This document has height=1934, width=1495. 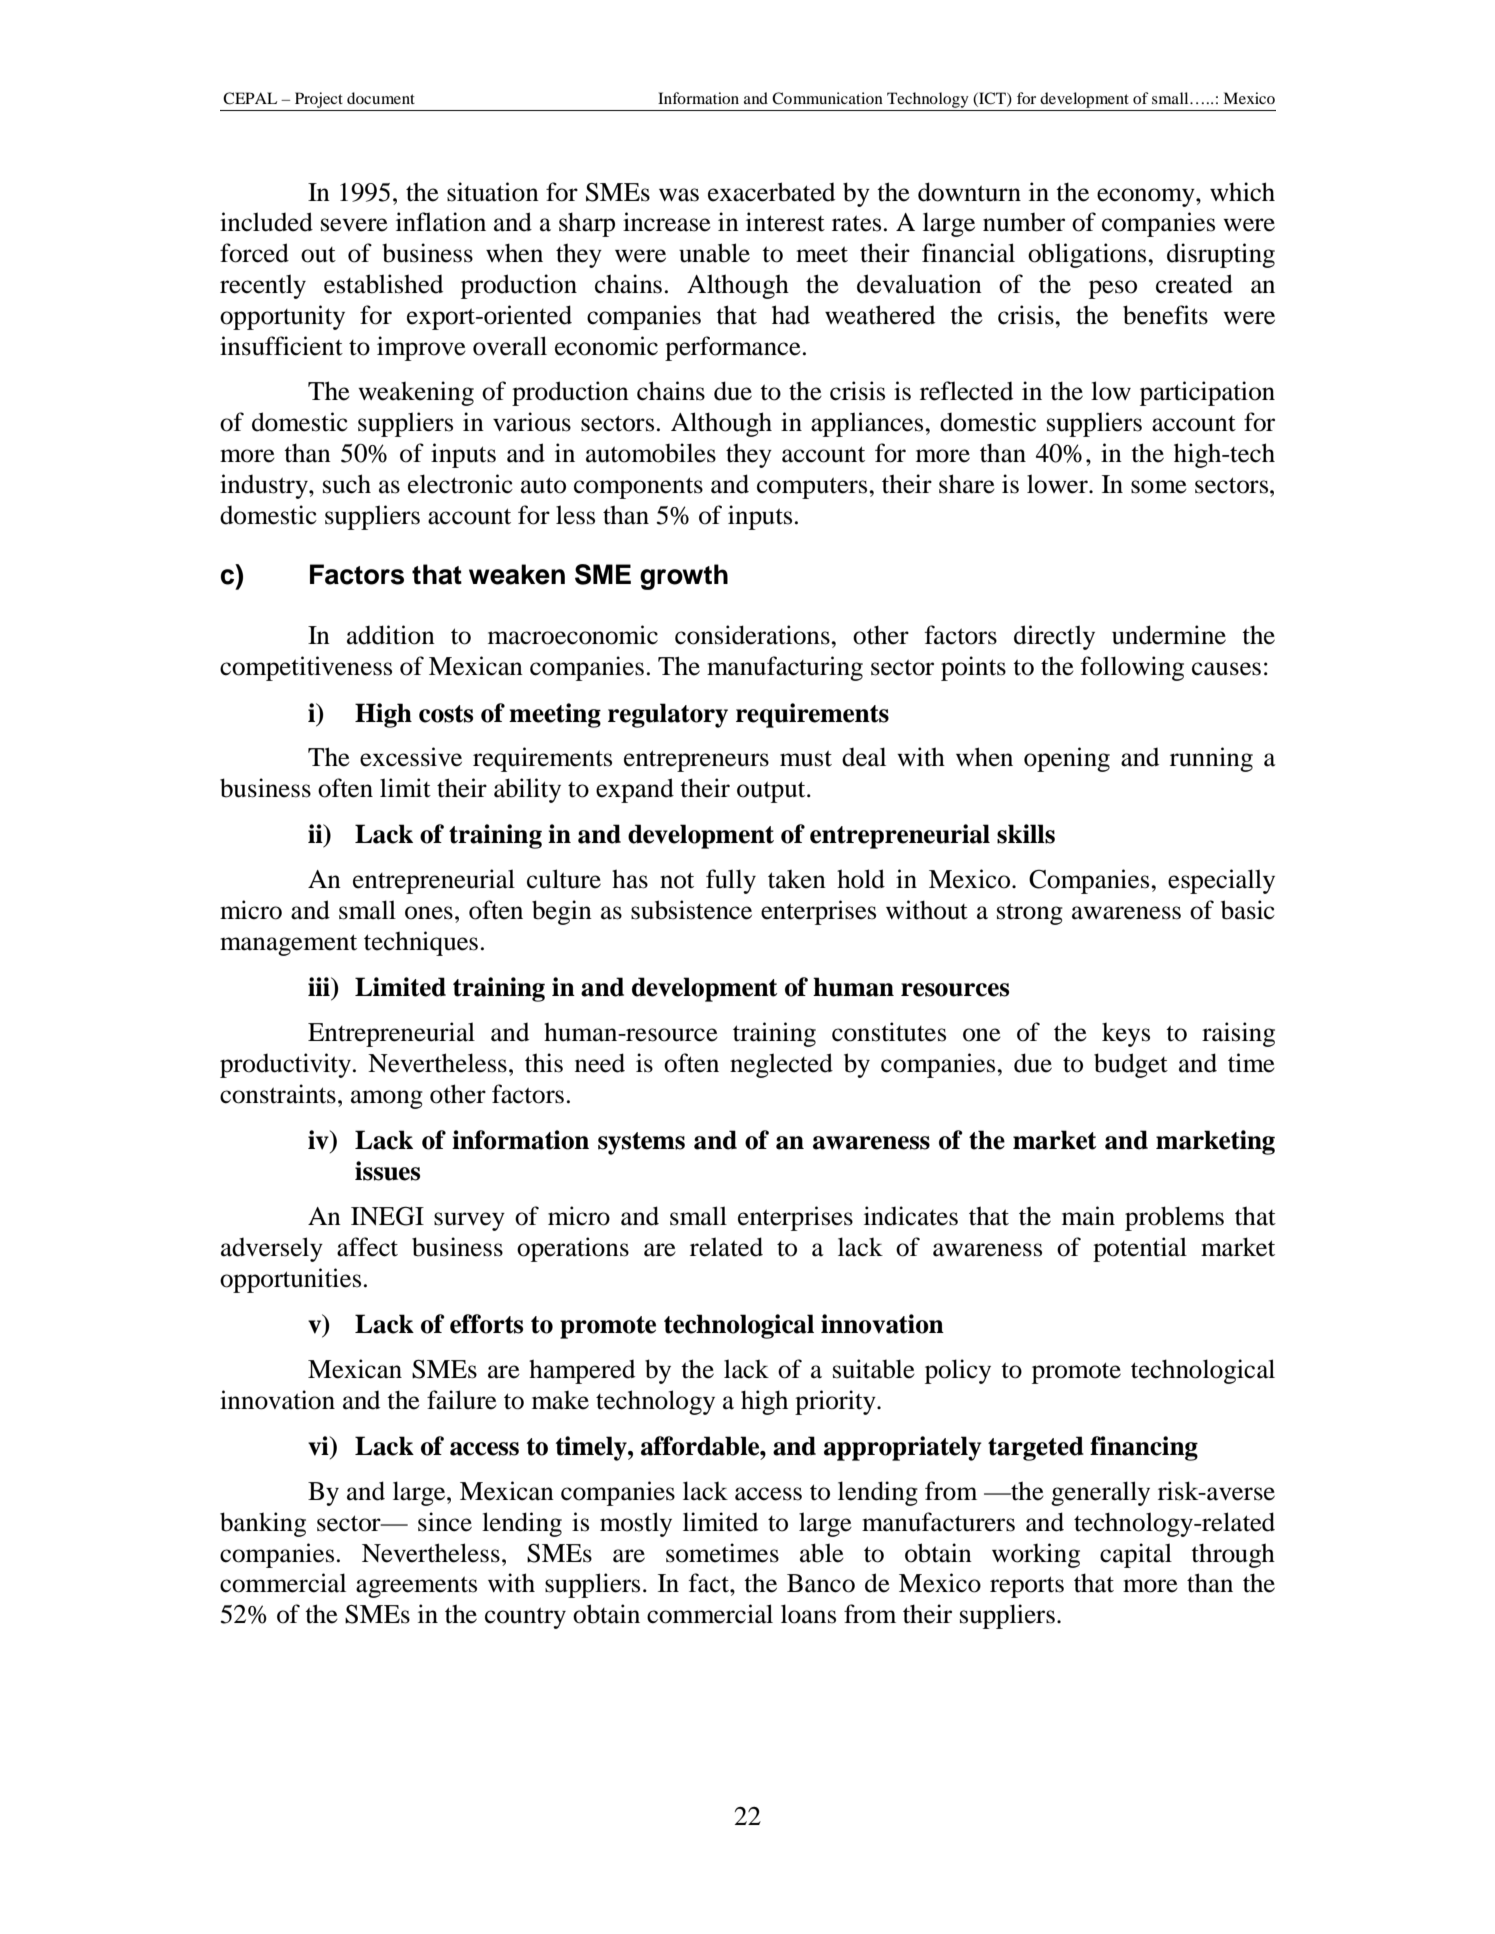 What do you see at coordinates (429, 913) in the document?
I see `ones` at bounding box center [429, 913].
